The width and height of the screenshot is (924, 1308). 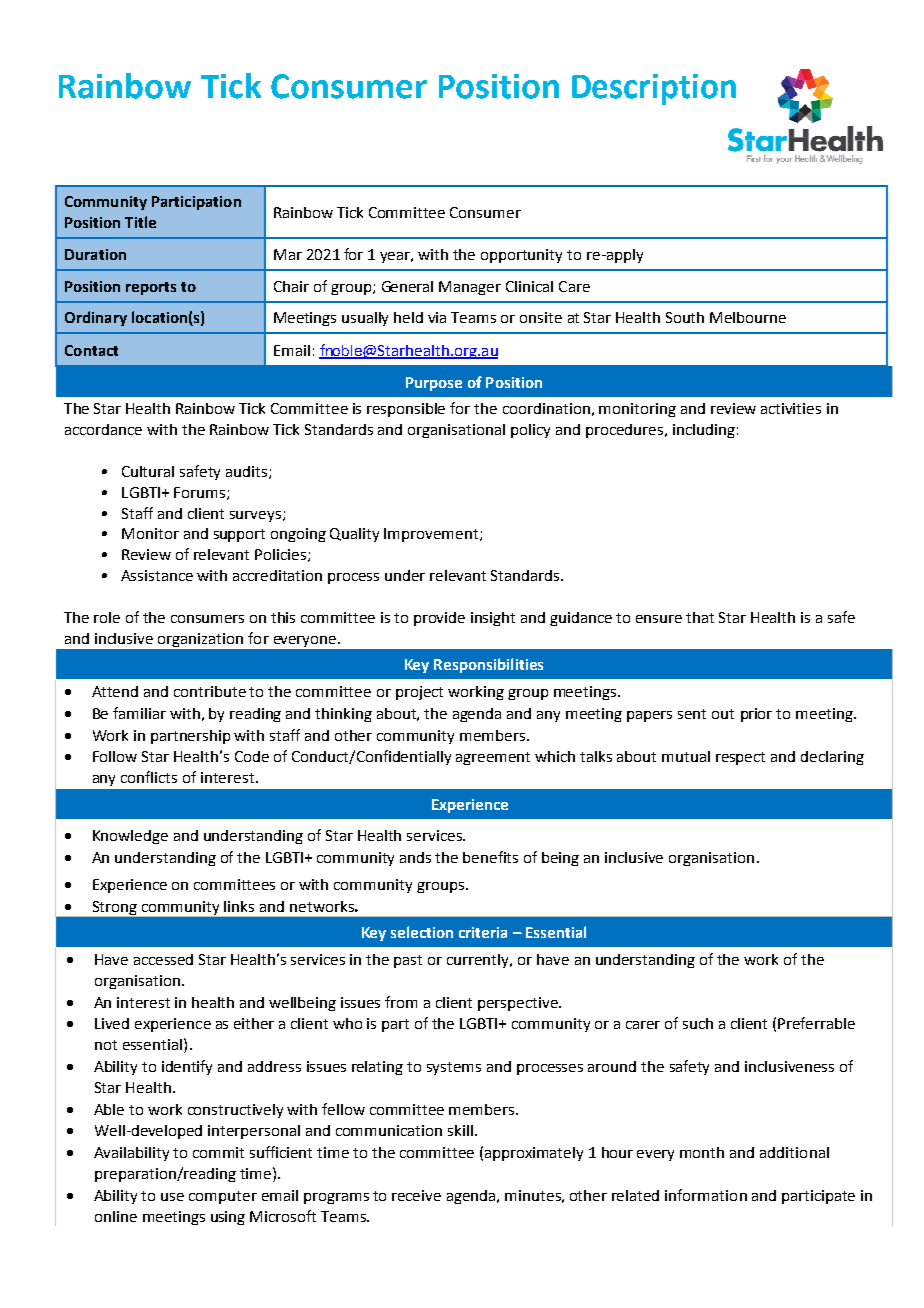 I want to click on Melbourne, so click(x=748, y=317).
